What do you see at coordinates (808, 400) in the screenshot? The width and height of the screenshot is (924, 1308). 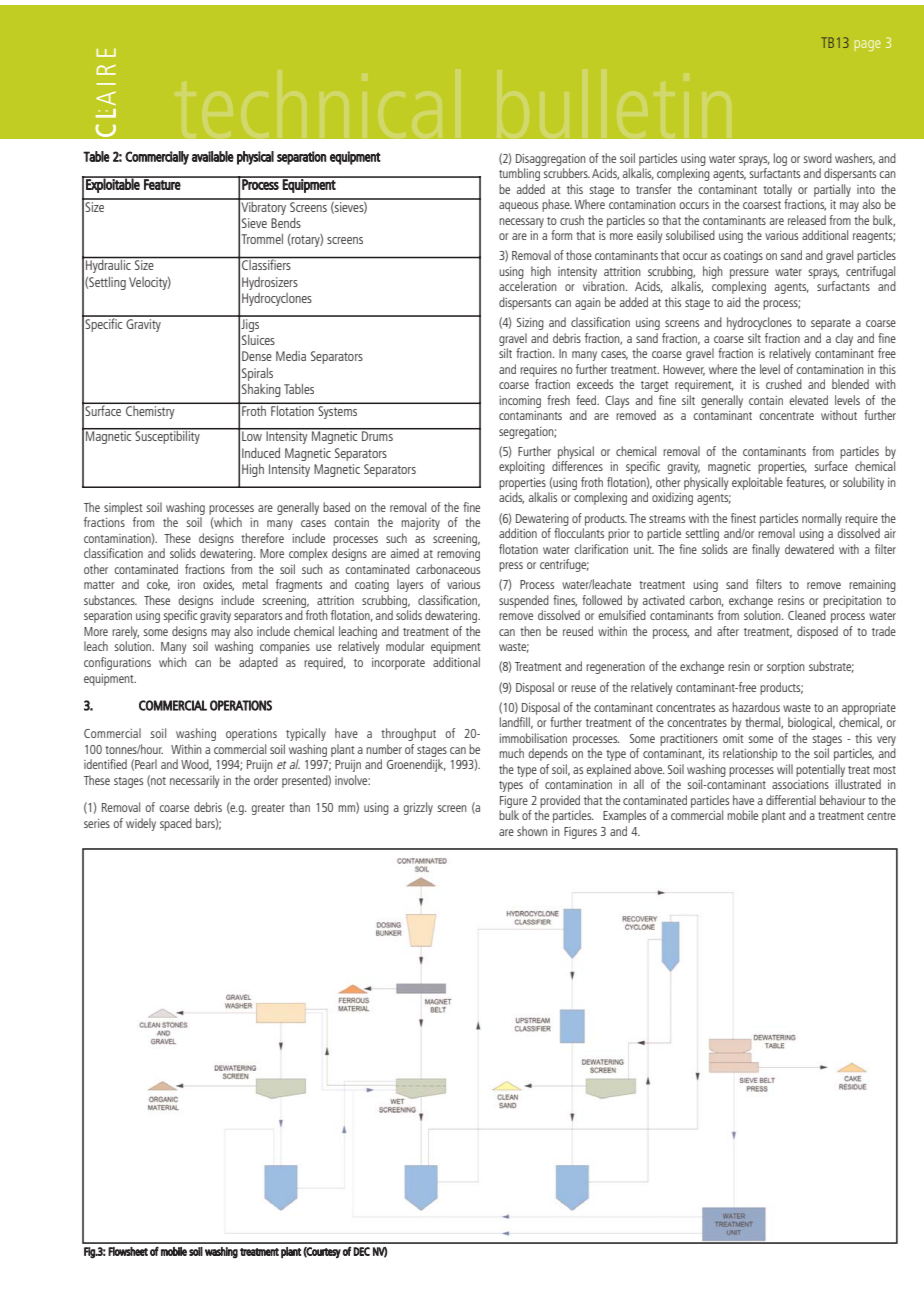 I see `elevated` at bounding box center [808, 400].
